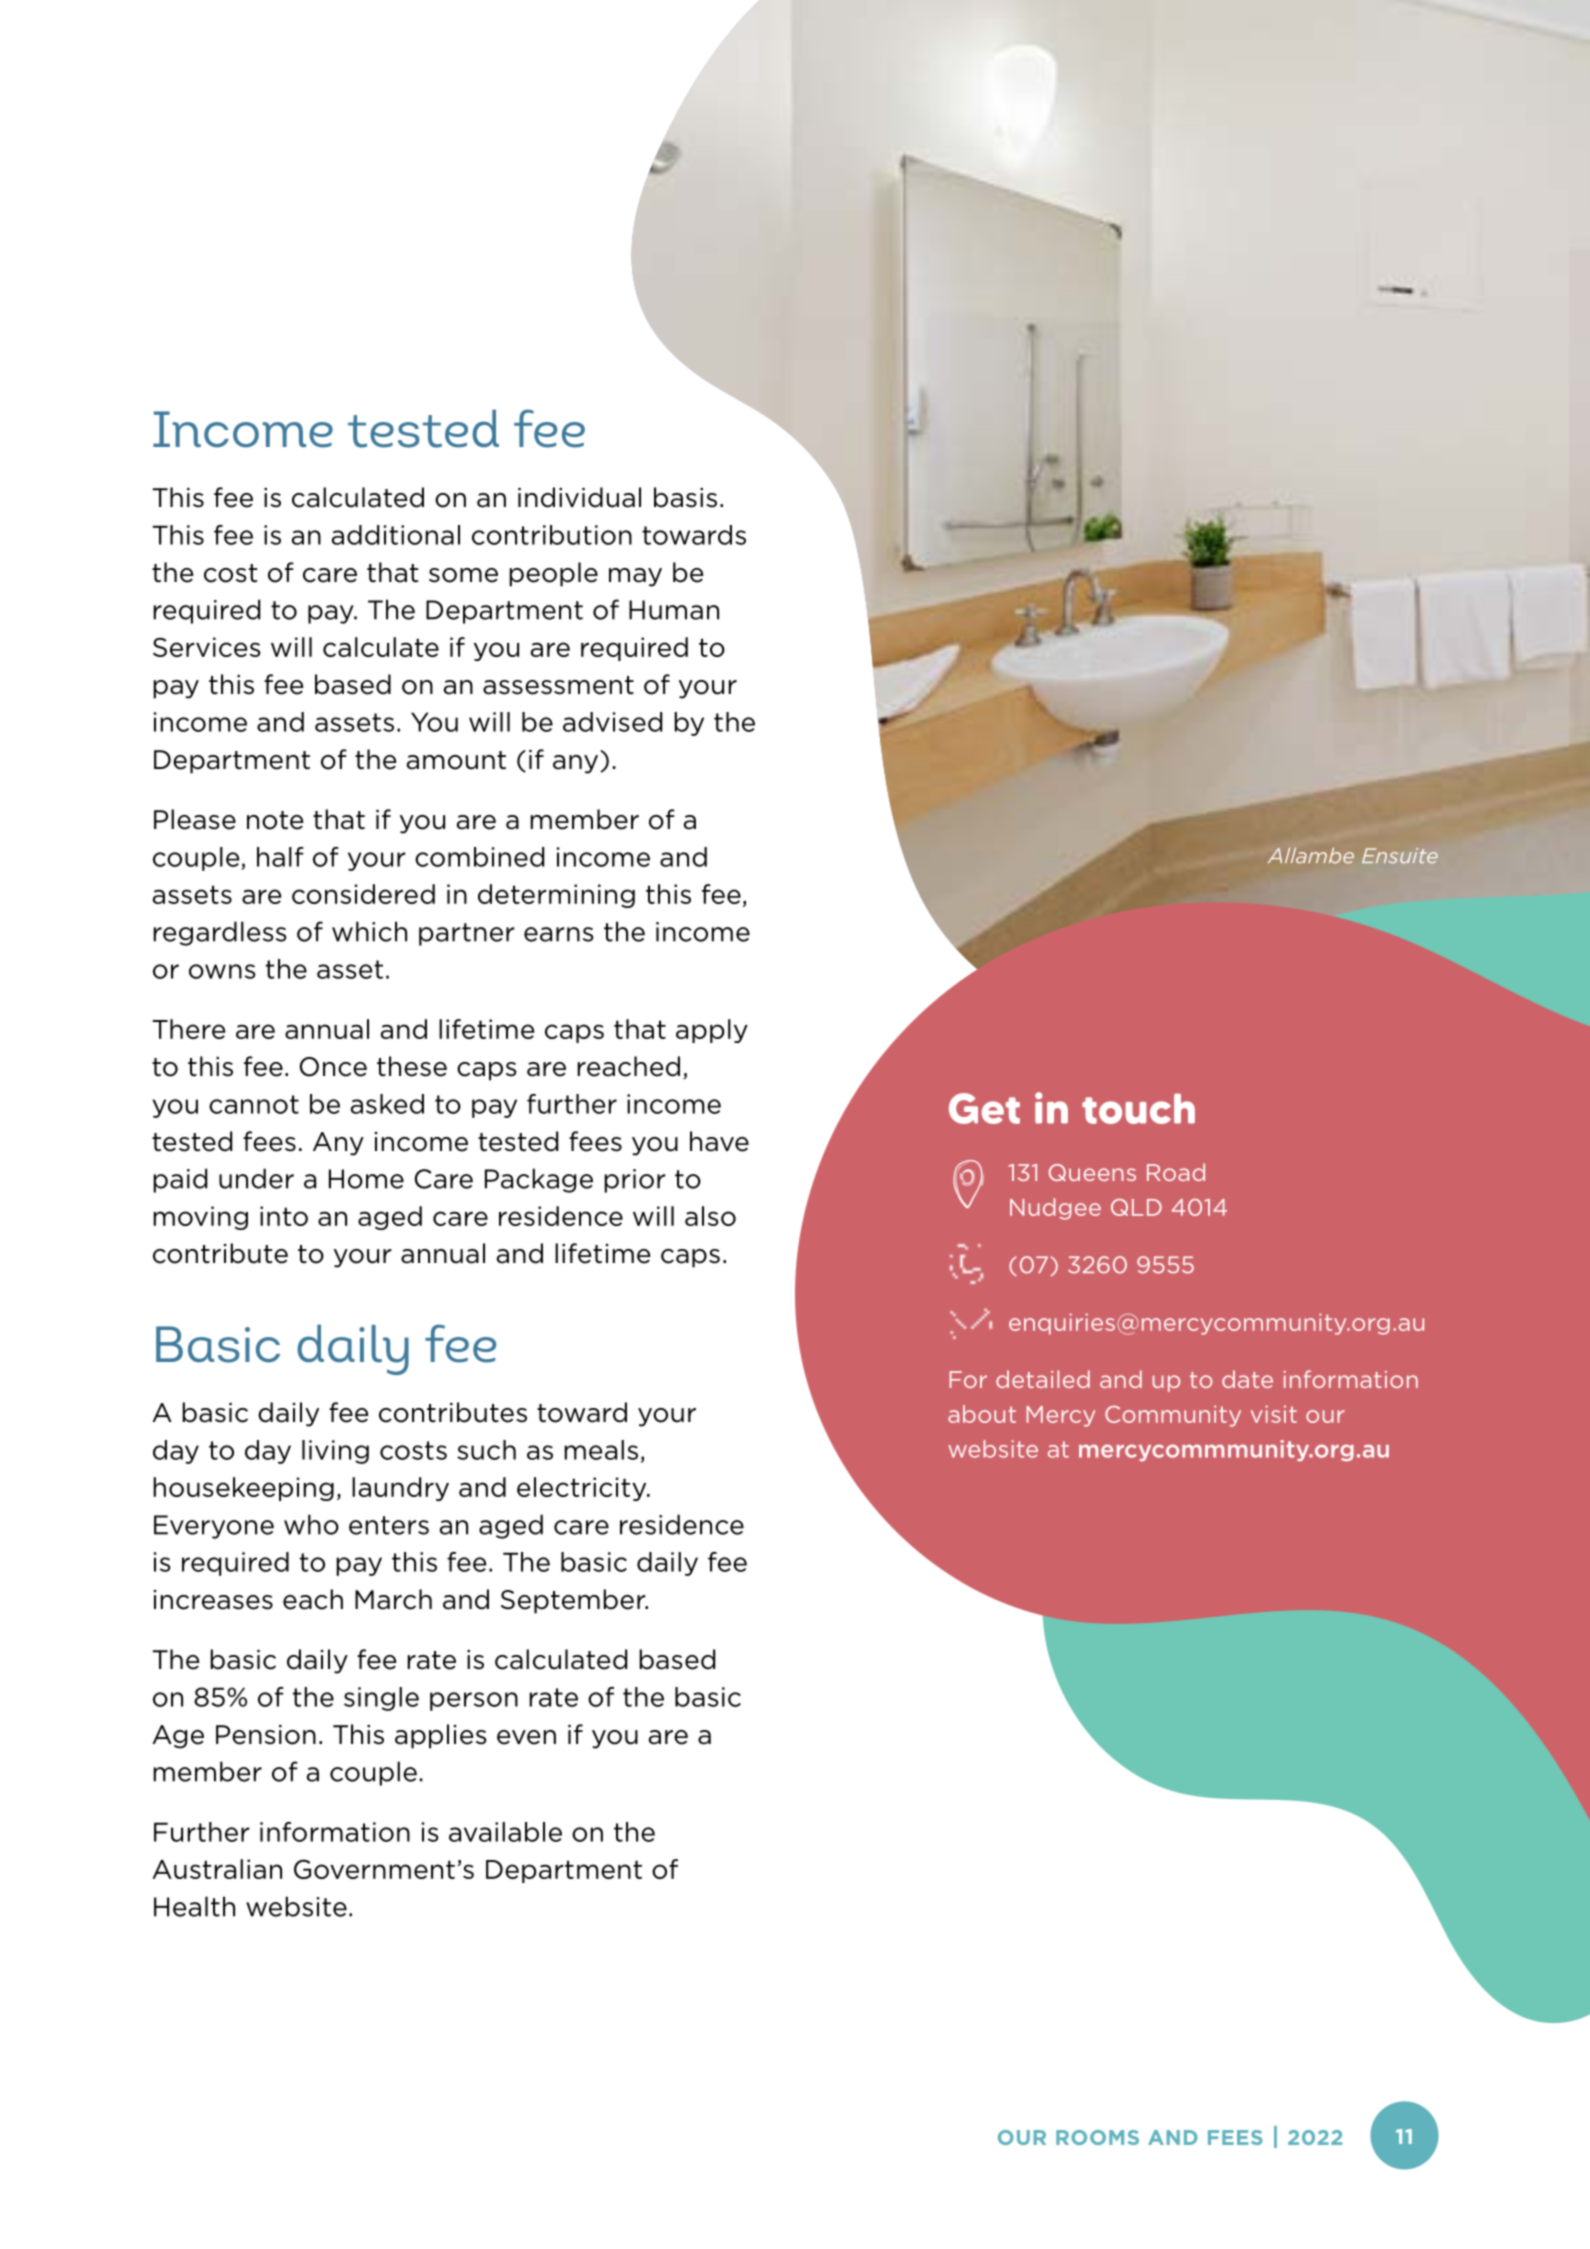 The height and width of the screenshot is (2249, 1590). I want to click on Health, so click(194, 1906).
